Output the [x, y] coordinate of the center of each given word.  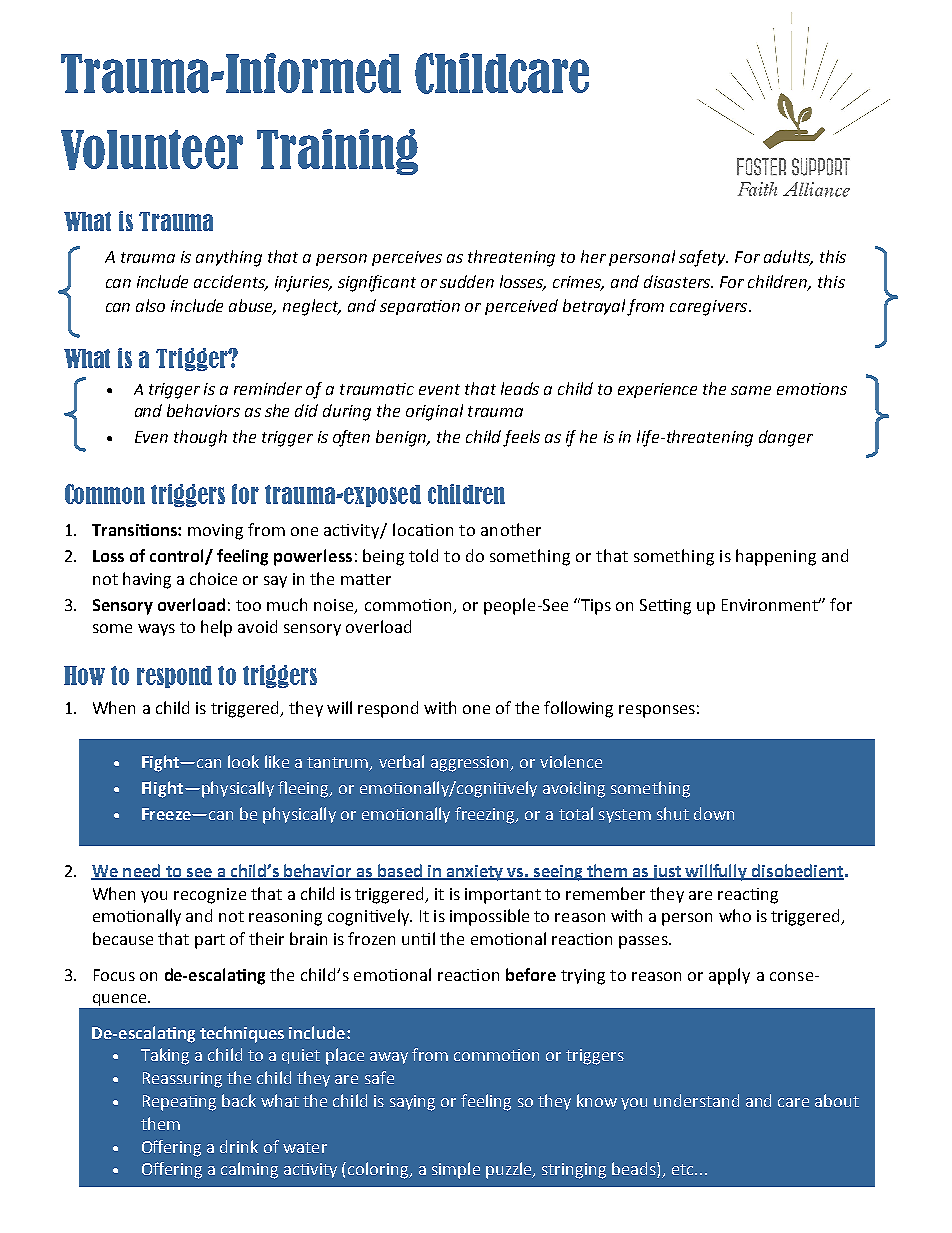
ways [156, 630]
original [434, 412]
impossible [489, 917]
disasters [678, 281]
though [200, 438]
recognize [210, 896]
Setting [665, 607]
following [578, 709]
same [751, 390]
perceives [407, 258]
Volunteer [152, 150]
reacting [748, 896]
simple [456, 1170]
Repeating [179, 1103]
